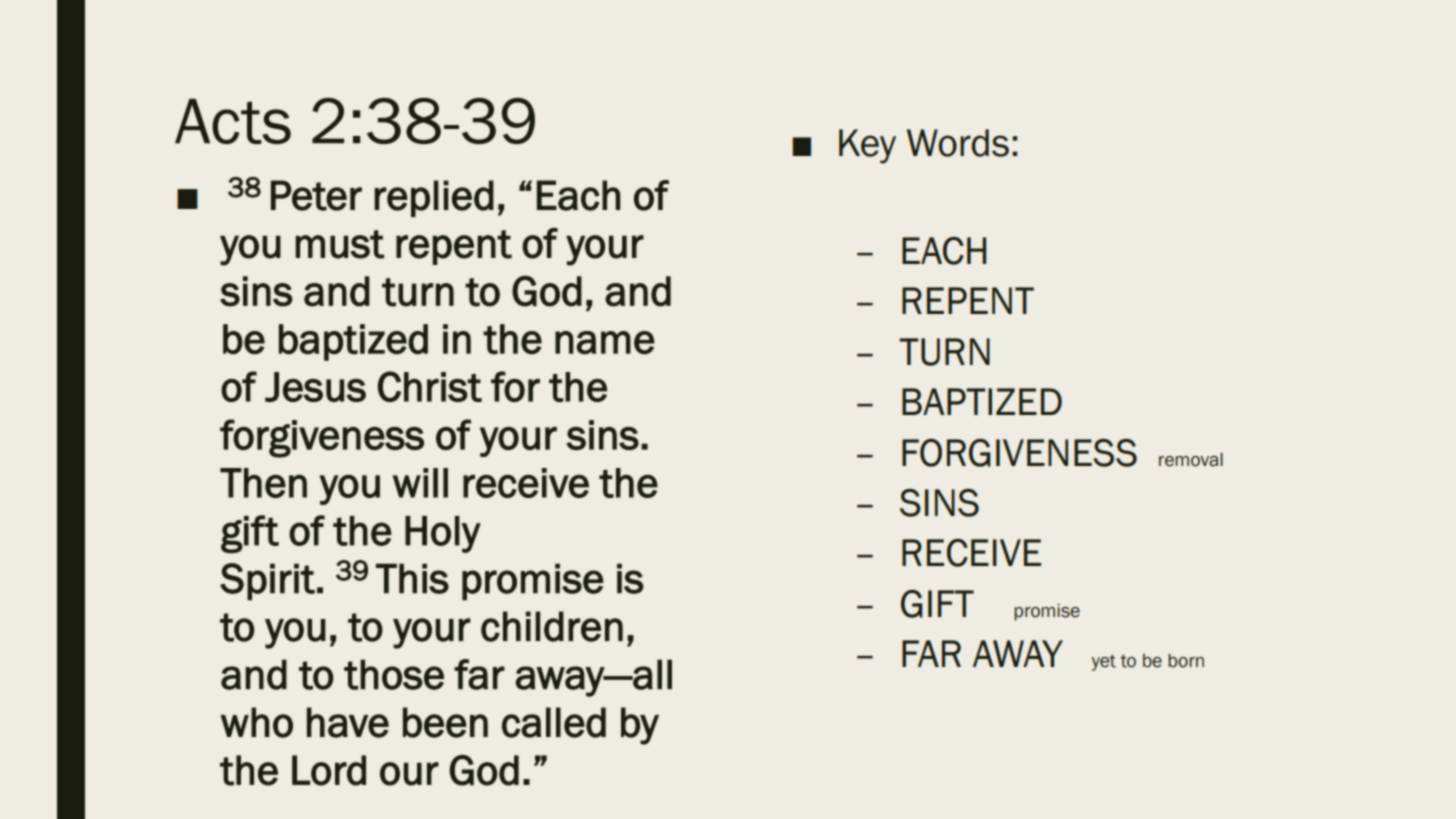 This screenshot has width=1456, height=819. I want to click on Lord, so click(329, 770).
